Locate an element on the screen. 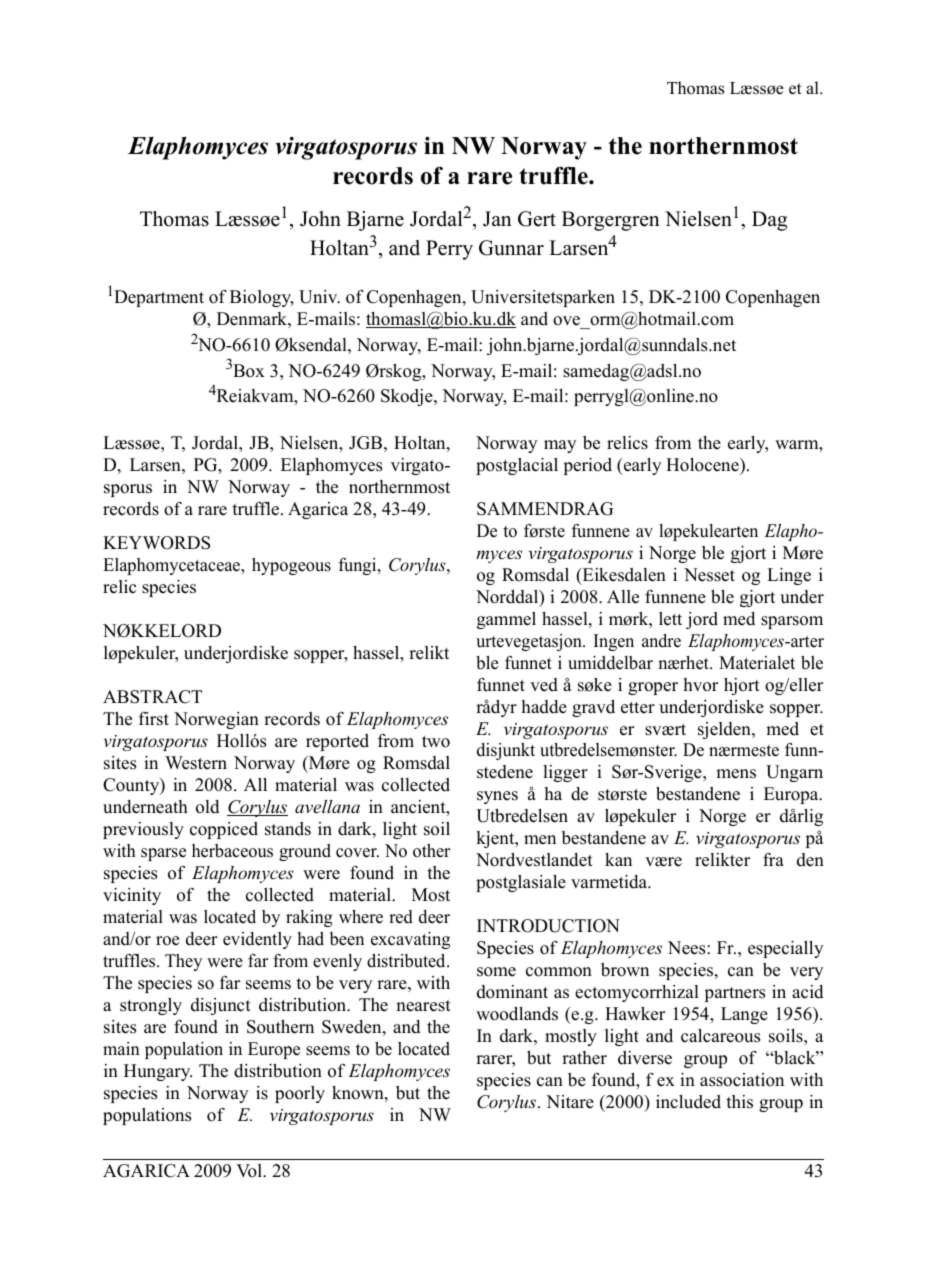 The image size is (926, 1288). ved is located at coordinates (544, 685).
